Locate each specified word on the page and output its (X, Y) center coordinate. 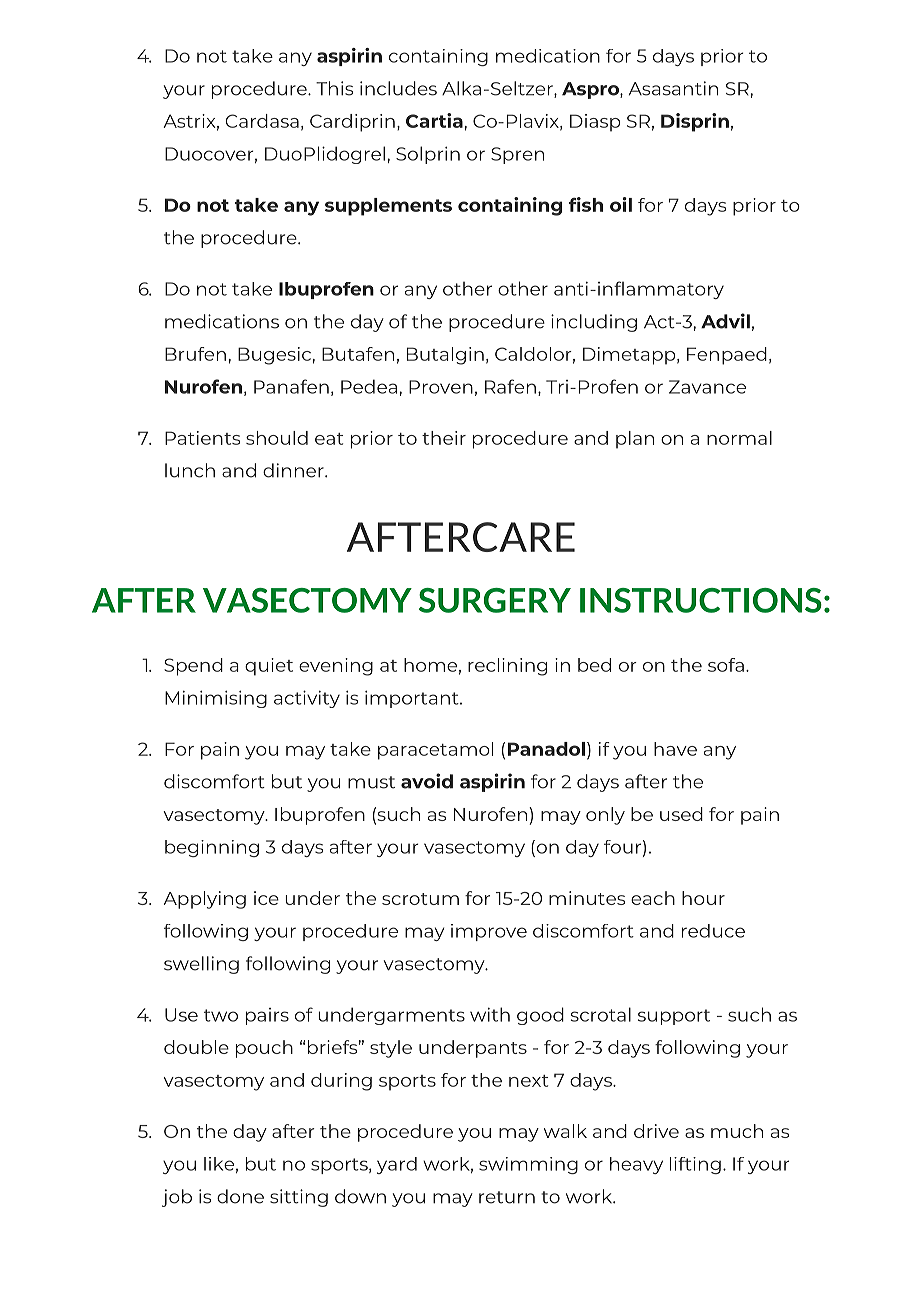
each (653, 898)
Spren (517, 155)
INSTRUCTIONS (701, 600)
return (507, 1197)
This (335, 88)
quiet (269, 667)
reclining (507, 667)
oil (621, 204)
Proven (441, 387)
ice (266, 898)
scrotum (420, 899)
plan (635, 440)
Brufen (195, 354)
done (240, 1196)
